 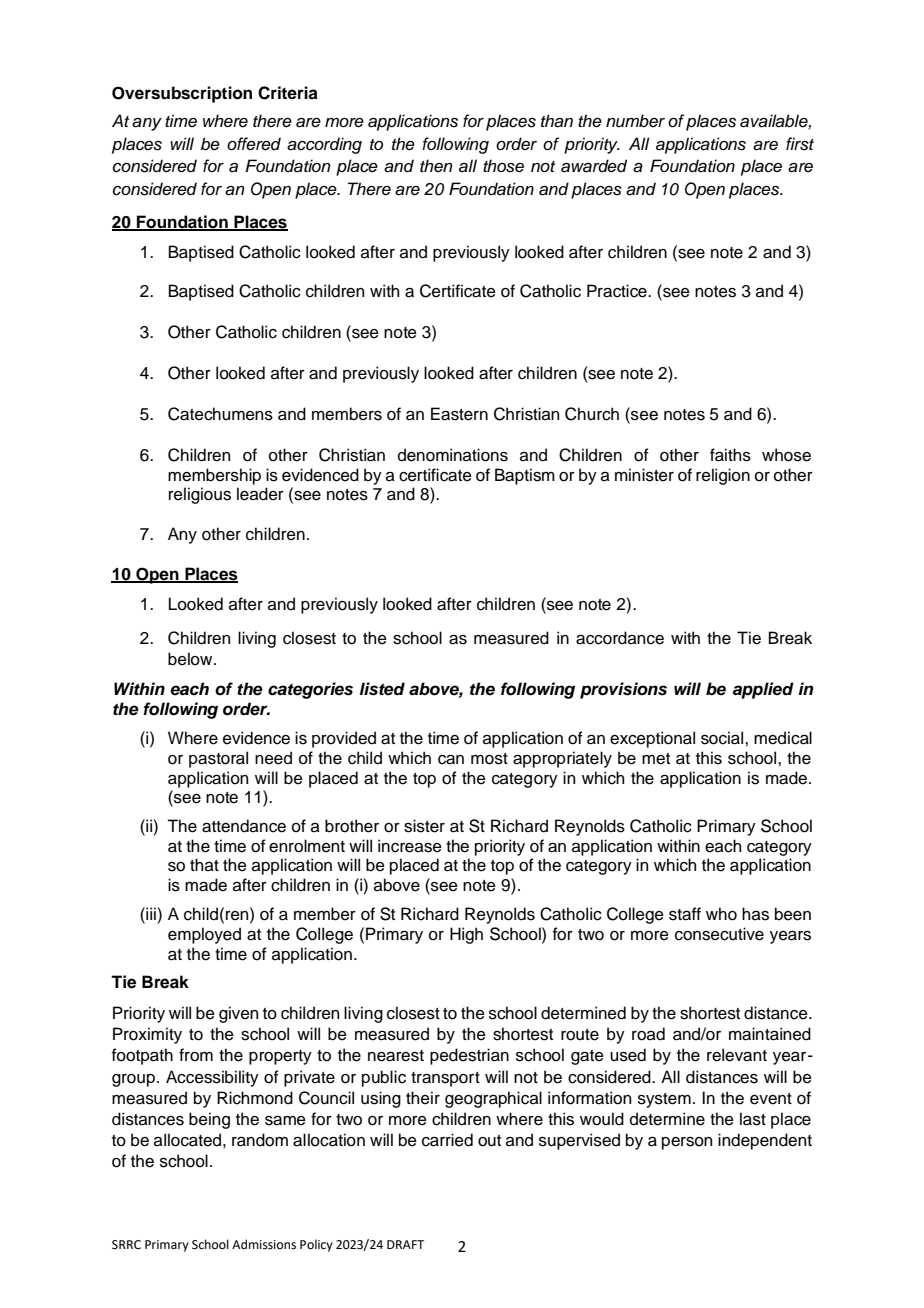 What do you see at coordinates (800, 144) in the image?
I see `first` at bounding box center [800, 144].
